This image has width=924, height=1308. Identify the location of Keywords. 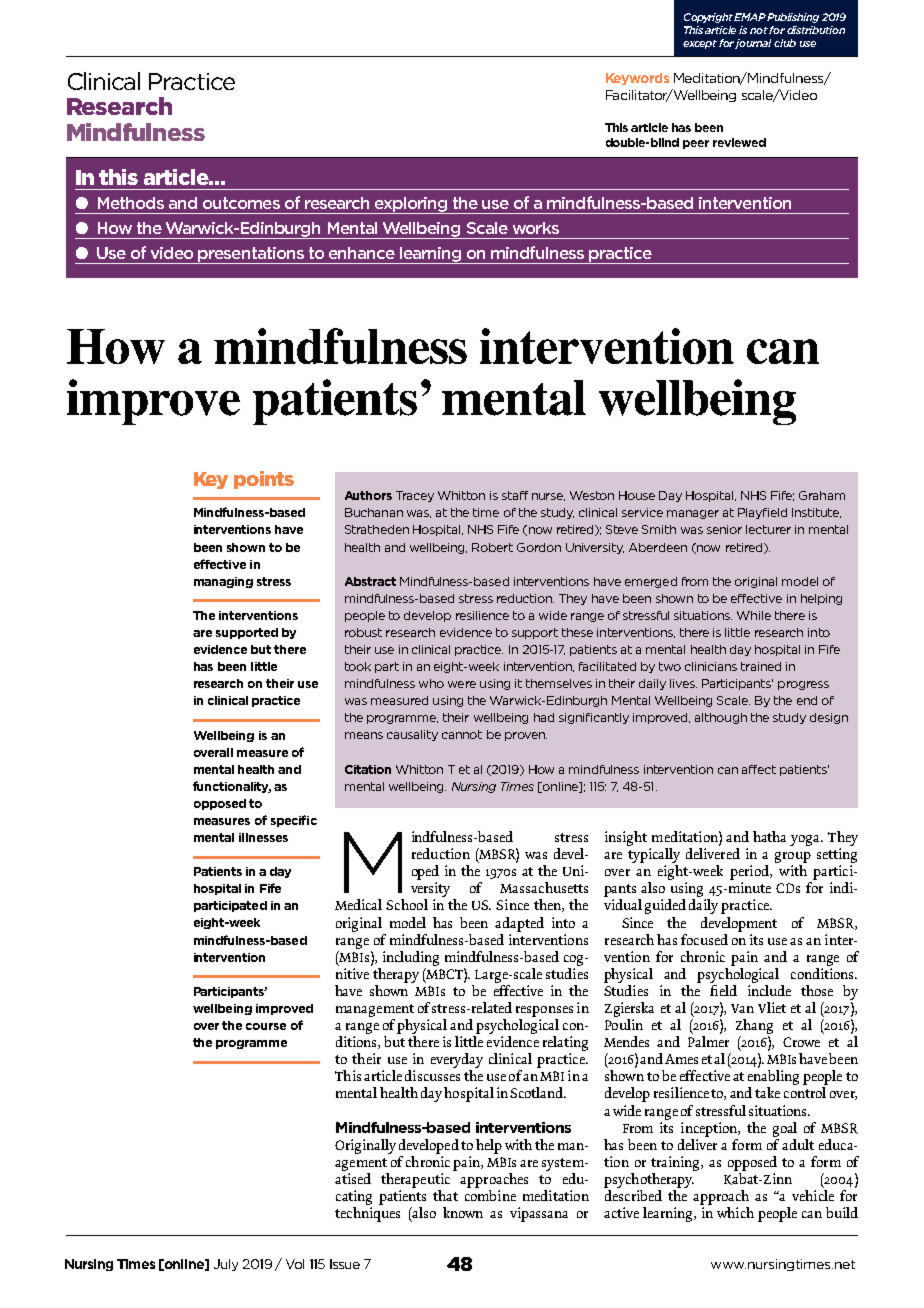
(637, 79).
